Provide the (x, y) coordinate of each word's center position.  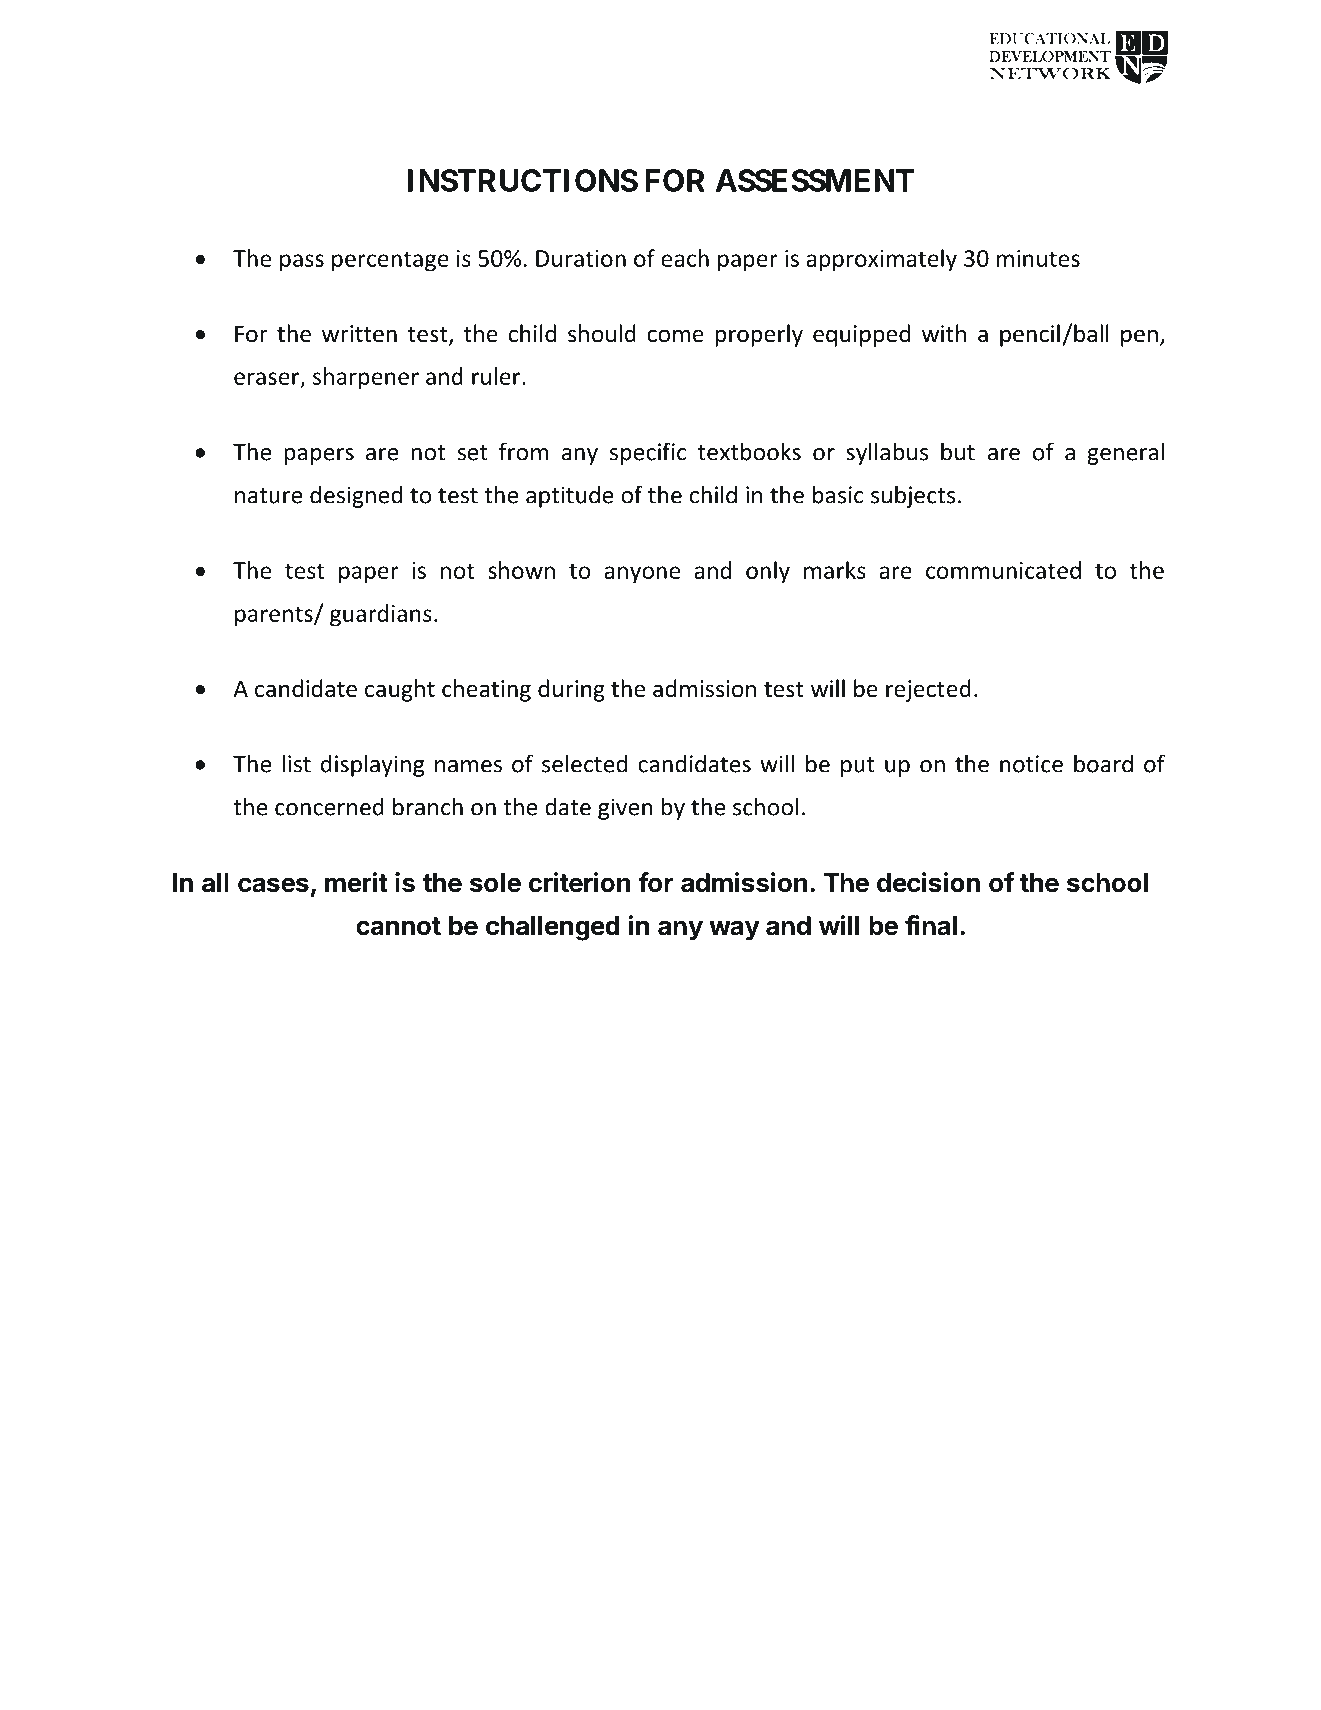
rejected (928, 690)
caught (400, 690)
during (571, 690)
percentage (390, 261)
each (685, 258)
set (472, 453)
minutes (1038, 258)
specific (647, 453)
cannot (398, 926)
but (958, 451)
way (734, 930)
